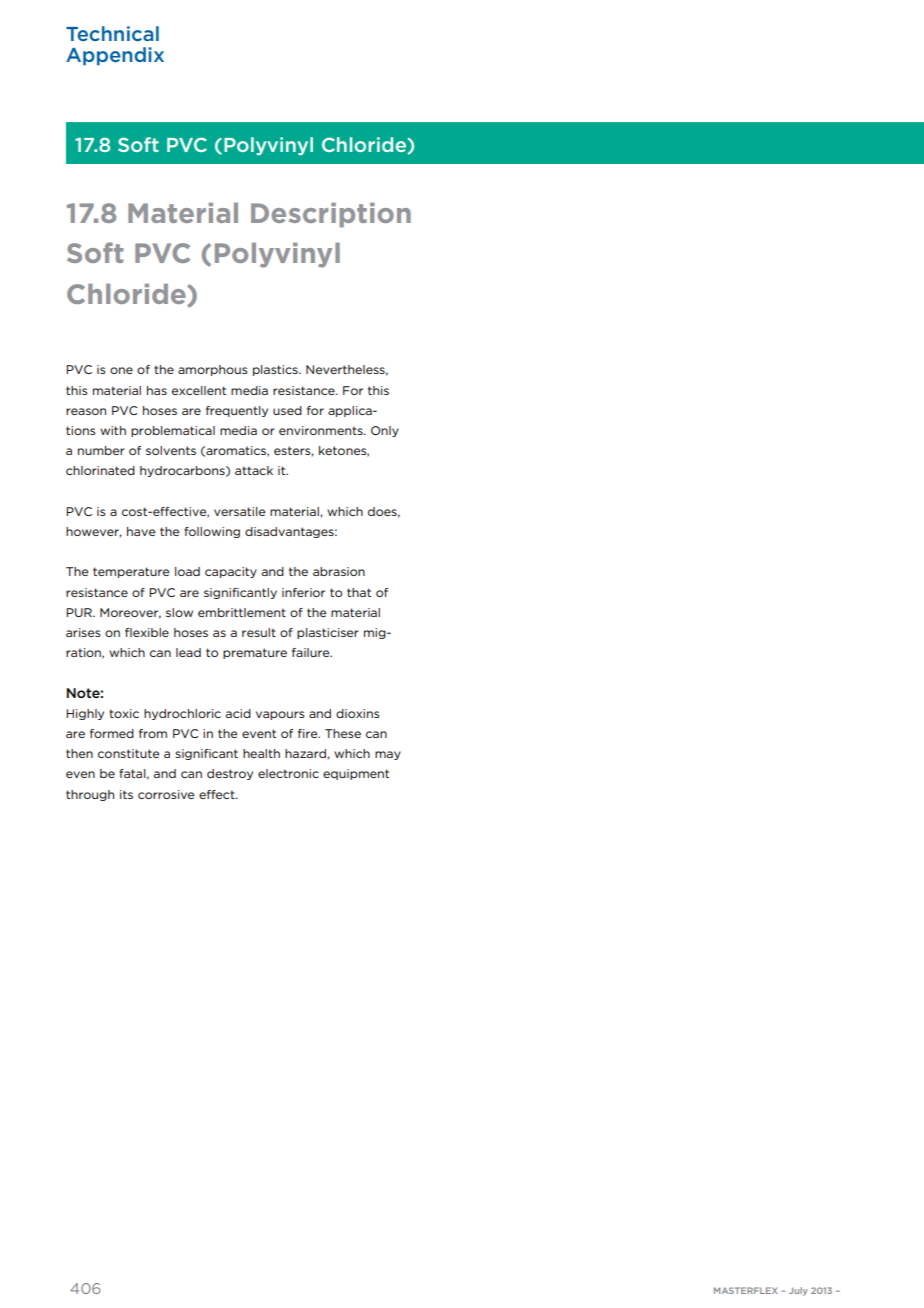 Image resolution: width=924 pixels, height=1308 pixels. Describe the element at coordinates (213, 370) in the page. I see `amorphous` at that location.
